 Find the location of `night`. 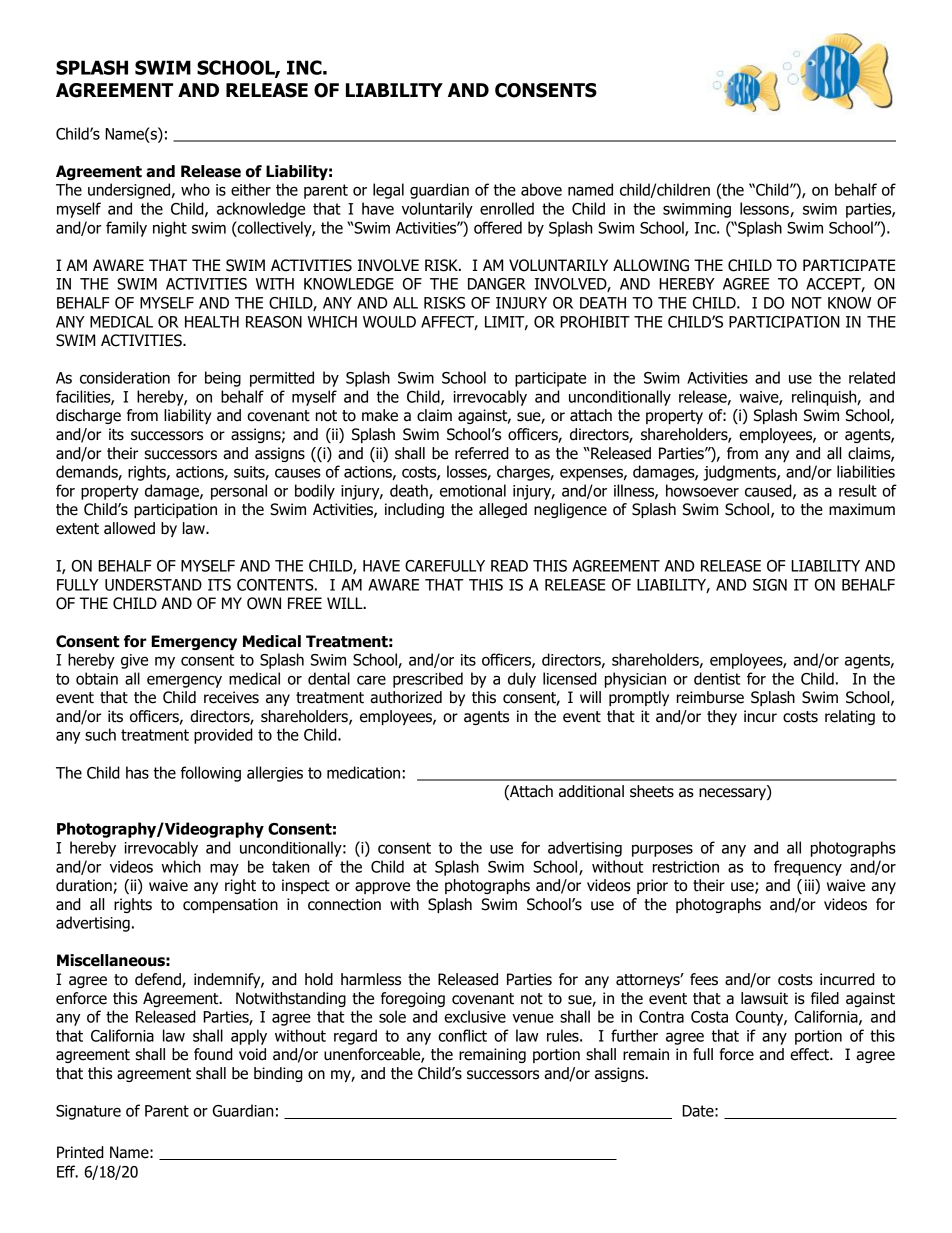

night is located at coordinates (170, 229).
